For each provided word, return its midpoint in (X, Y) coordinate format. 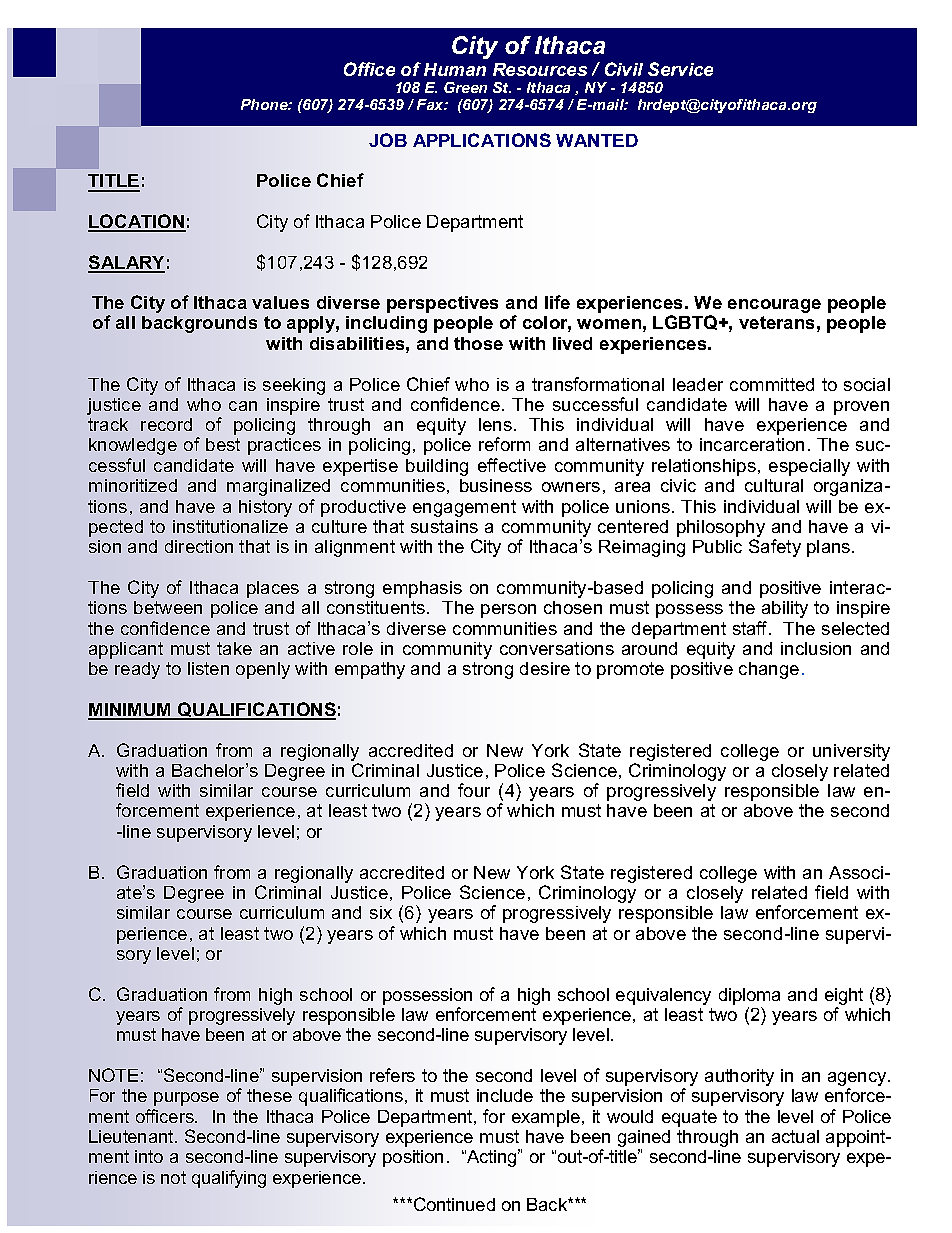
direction (199, 546)
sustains (444, 526)
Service (680, 69)
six (381, 912)
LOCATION (137, 222)
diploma (749, 996)
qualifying (229, 1179)
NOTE (113, 1075)
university (851, 752)
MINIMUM (131, 711)
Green (465, 87)
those (478, 343)
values (280, 302)
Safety (775, 548)
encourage (774, 306)
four (474, 790)
